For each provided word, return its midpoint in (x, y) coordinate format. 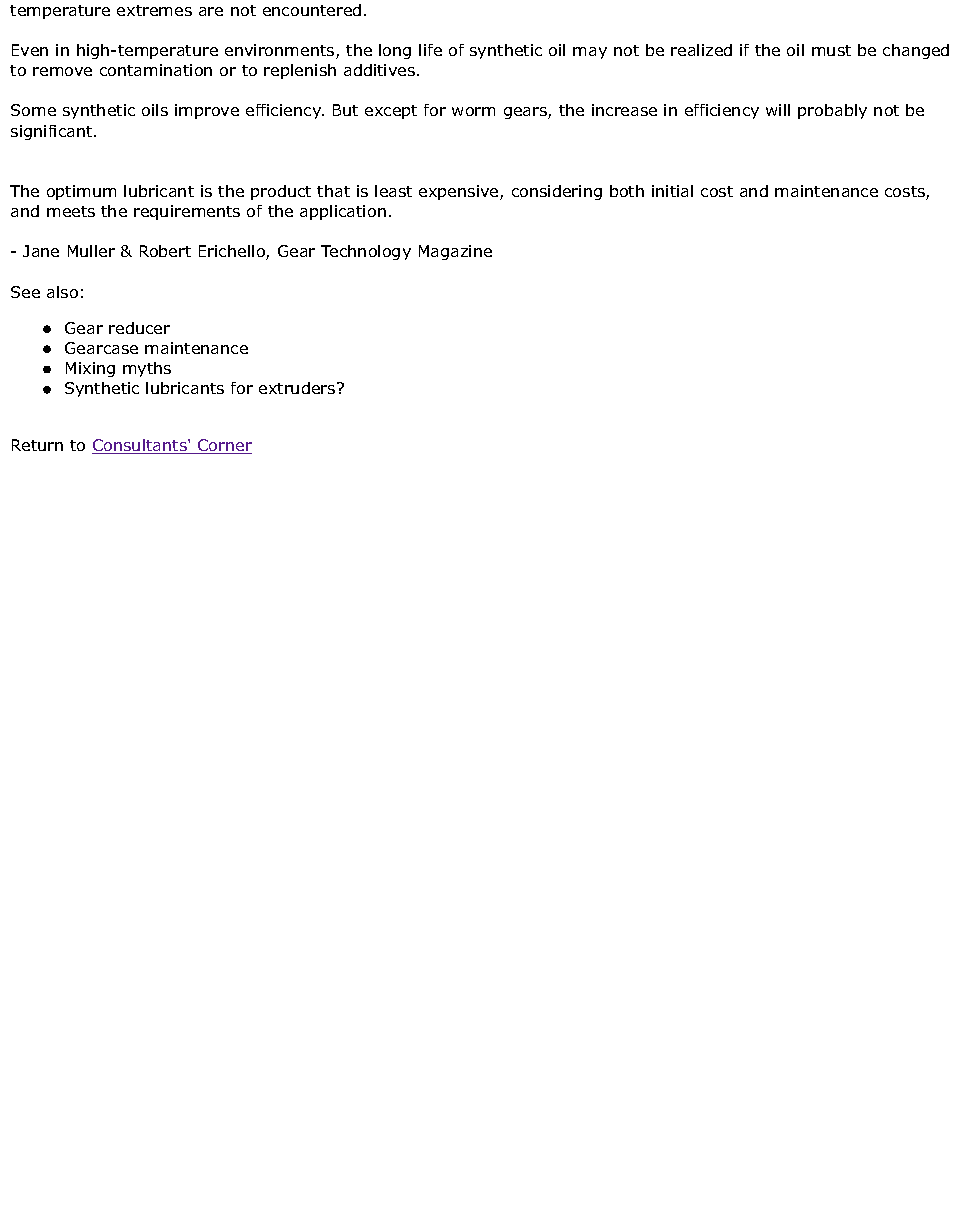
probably (832, 111)
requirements (187, 212)
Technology (366, 252)
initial (672, 191)
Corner (224, 446)
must (831, 50)
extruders (298, 388)
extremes (154, 10)
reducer (139, 328)
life (430, 50)
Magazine (455, 252)
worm (473, 111)
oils (155, 110)
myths (147, 369)
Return (37, 445)
